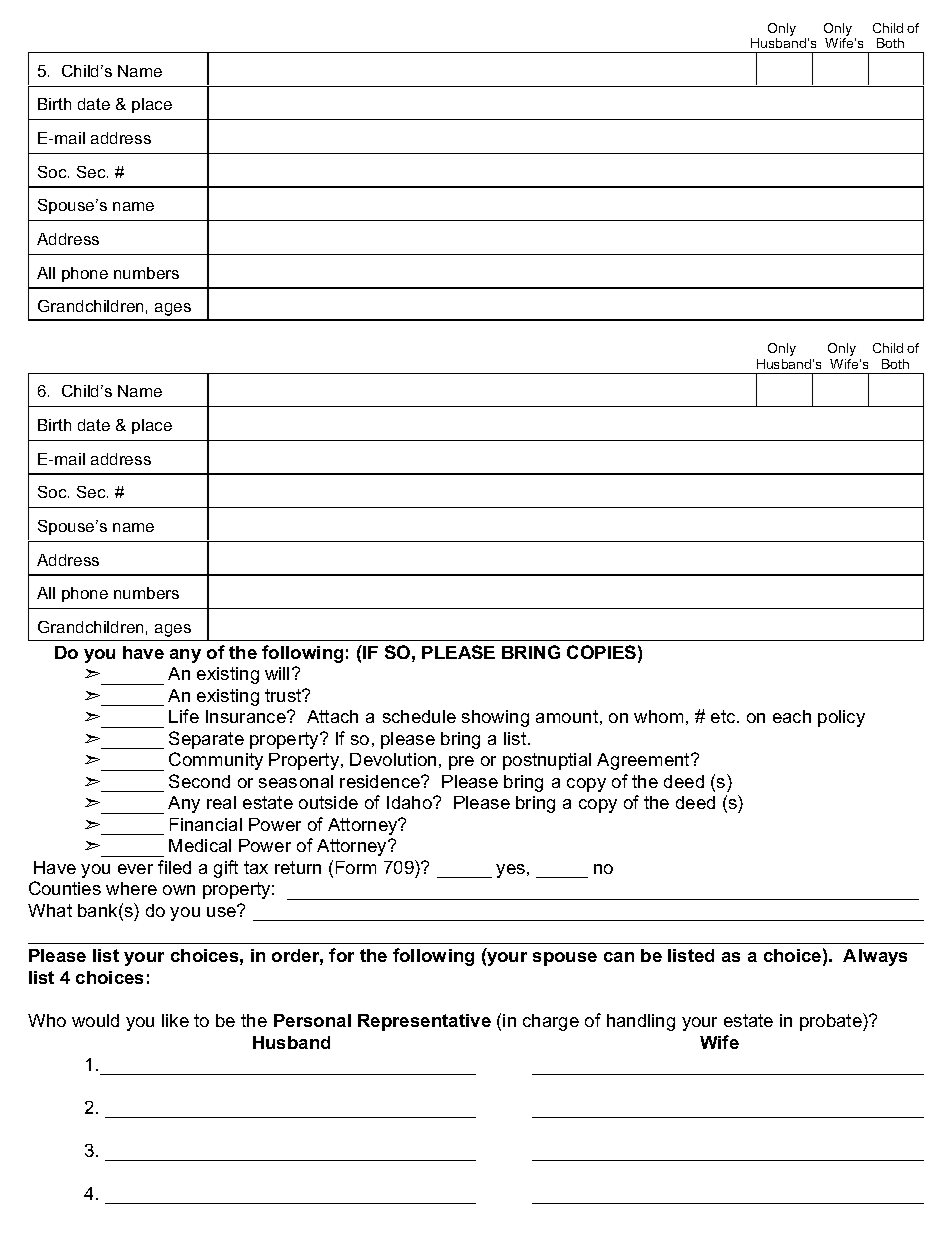 The height and width of the screenshot is (1233, 952). What do you see at coordinates (410, 802) in the screenshot?
I see `Idaho` at bounding box center [410, 802].
